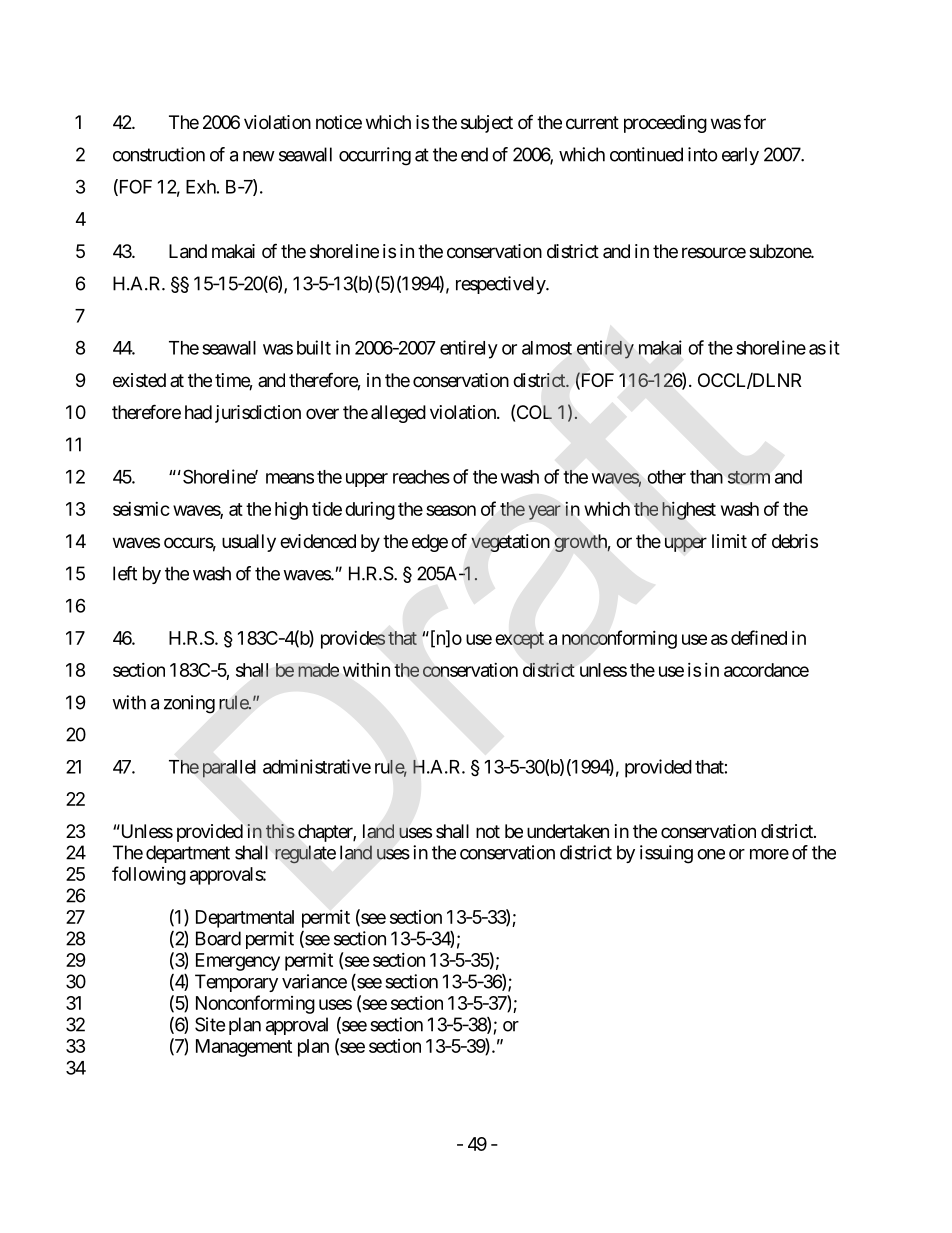 The width and height of the screenshot is (952, 1233). Describe the element at coordinates (520, 640) in the screenshot. I see `except` at that location.
